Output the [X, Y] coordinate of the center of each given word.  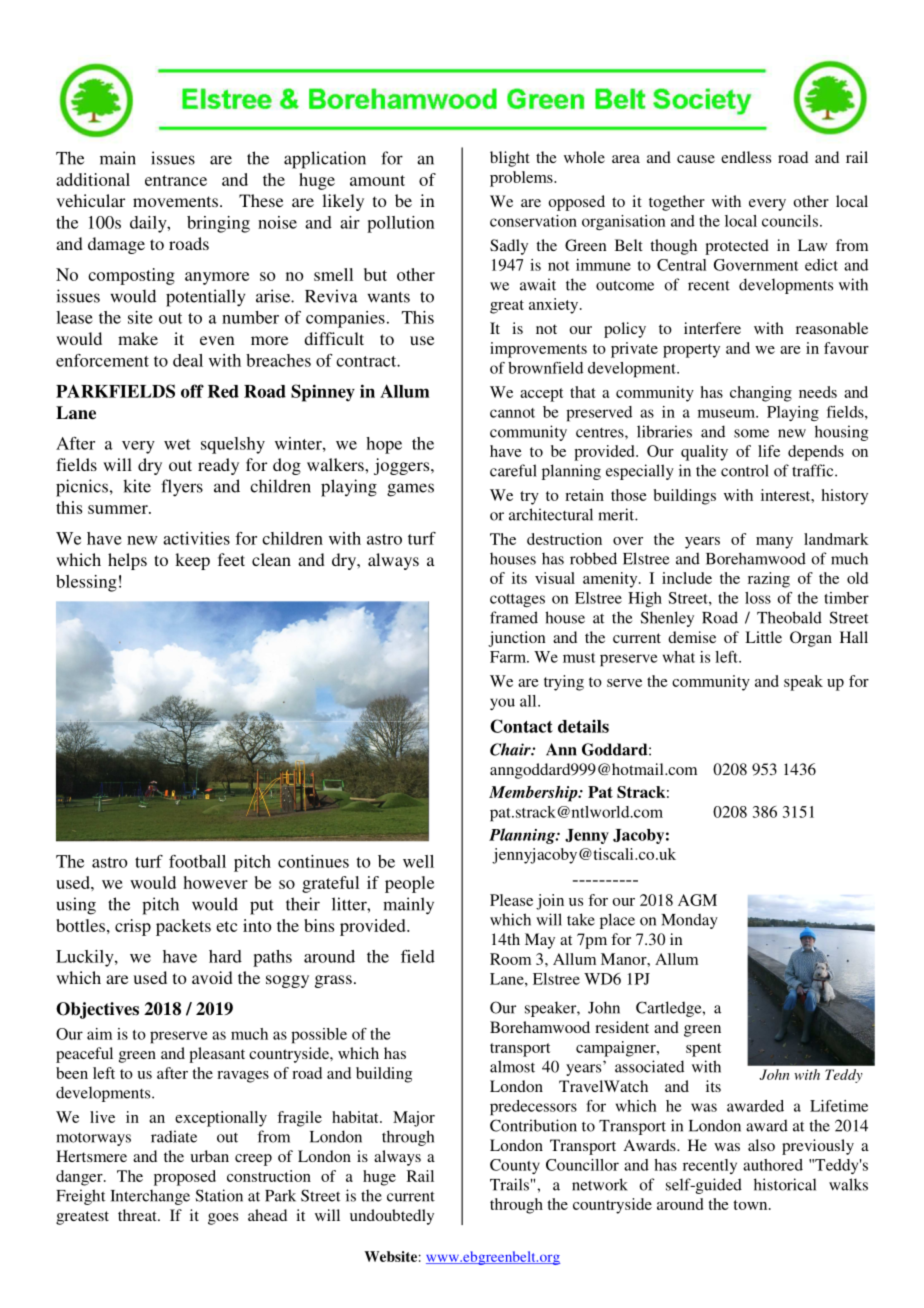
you [502, 704]
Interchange [150, 1197]
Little [763, 637]
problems [522, 179]
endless [746, 157]
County [515, 1166]
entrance [176, 180]
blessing [86, 583]
